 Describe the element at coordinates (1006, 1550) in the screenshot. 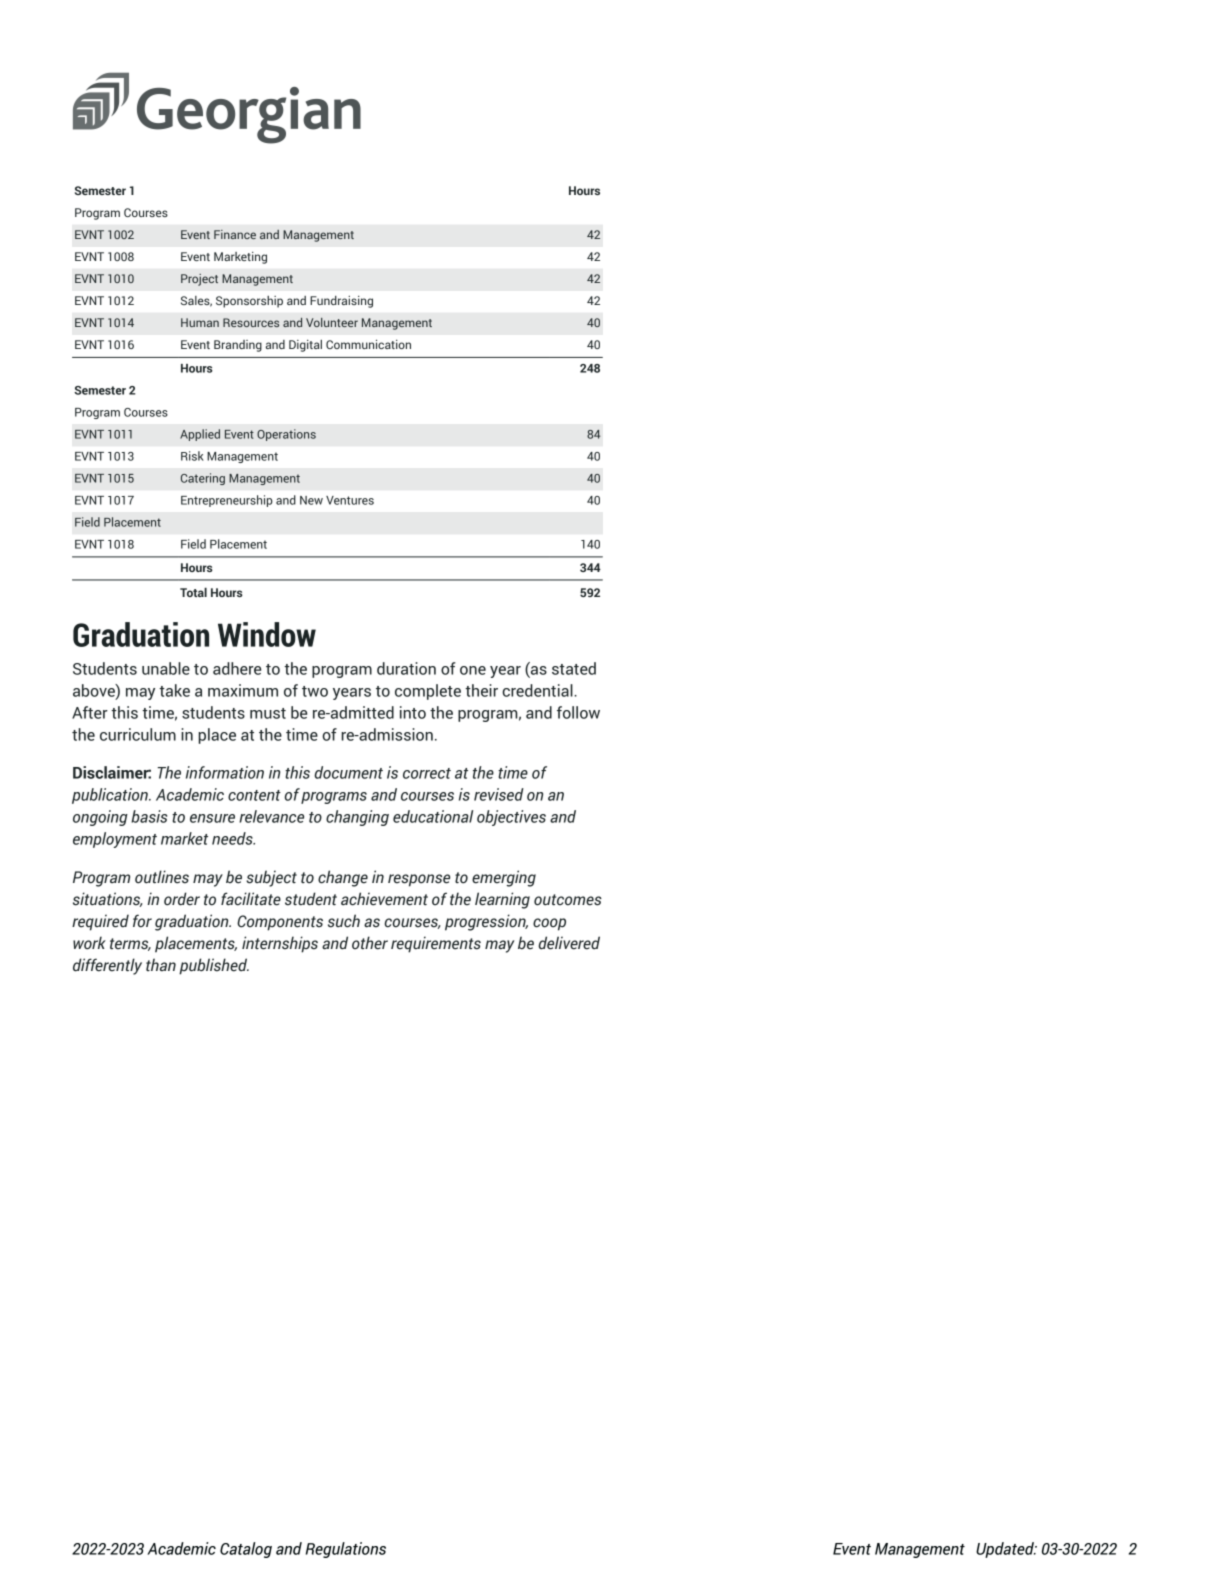

I see `Updated` at that location.
